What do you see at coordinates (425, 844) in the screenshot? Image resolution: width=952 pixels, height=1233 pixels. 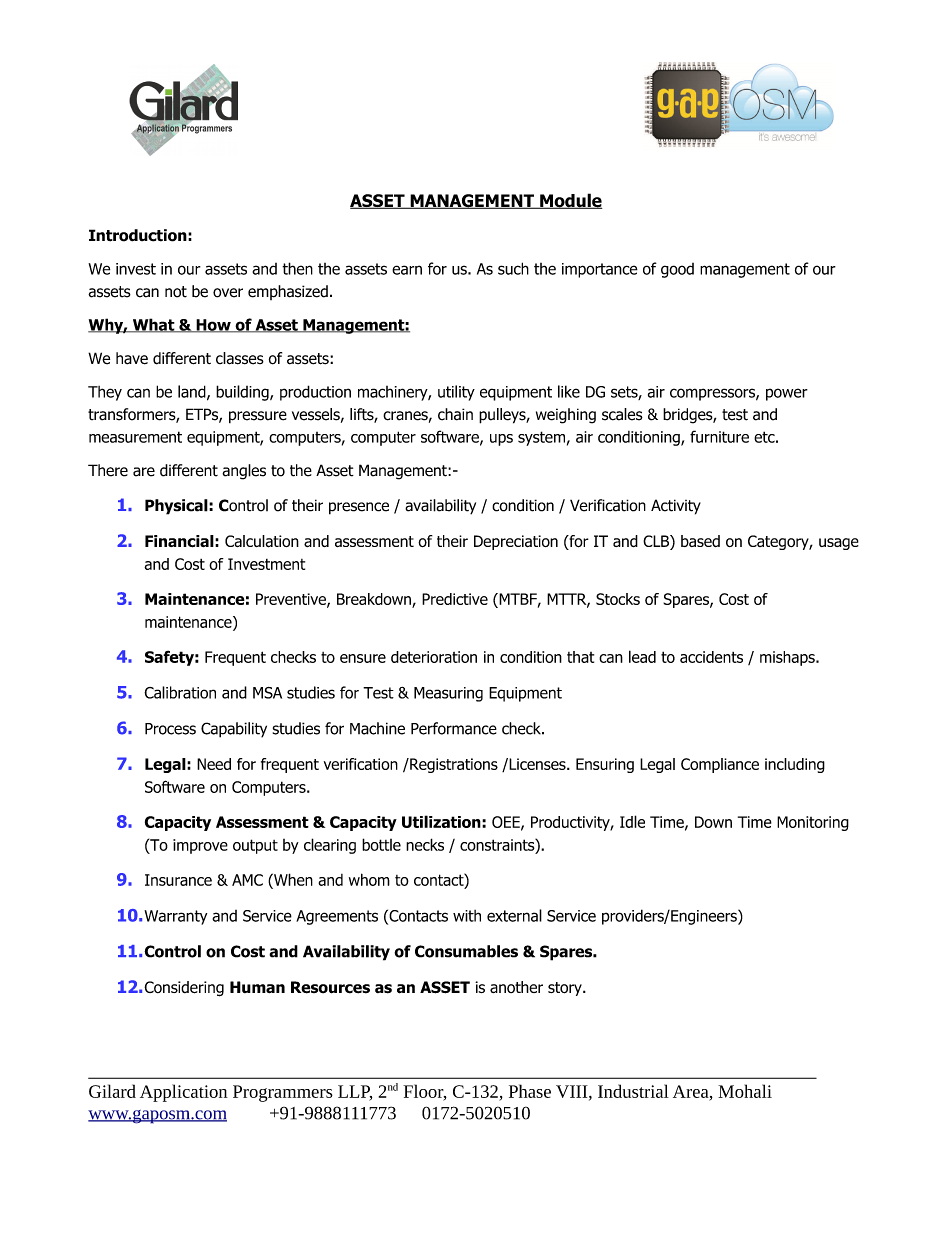 I see `necks` at bounding box center [425, 844].
